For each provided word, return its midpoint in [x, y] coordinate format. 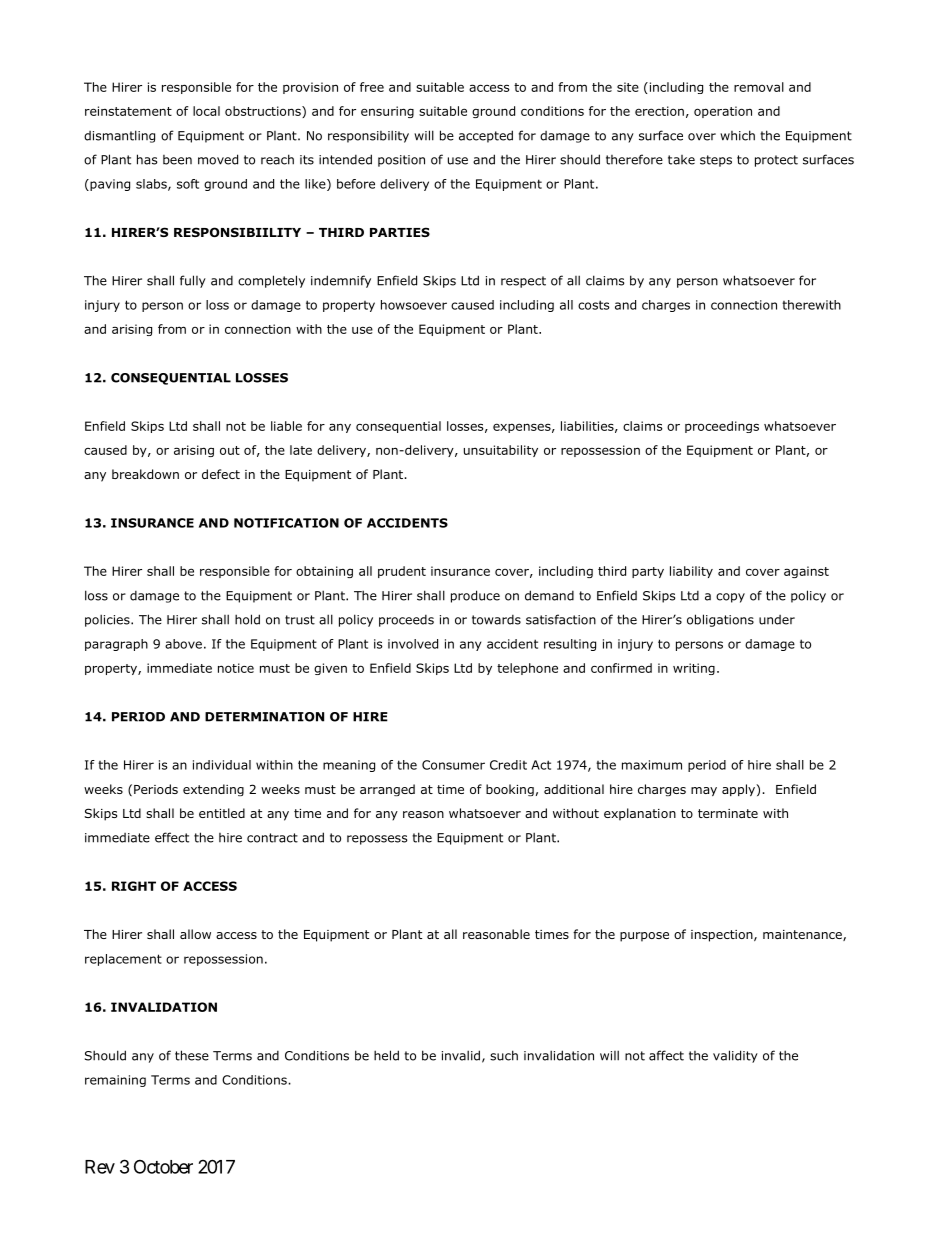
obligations [720, 620]
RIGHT [134, 886]
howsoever [414, 305]
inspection [723, 936]
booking [510, 790]
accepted [486, 136]
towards [496, 619]
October [163, 1166]
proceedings [722, 427]
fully [193, 281]
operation [723, 112]
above [183, 644]
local [206, 111]
